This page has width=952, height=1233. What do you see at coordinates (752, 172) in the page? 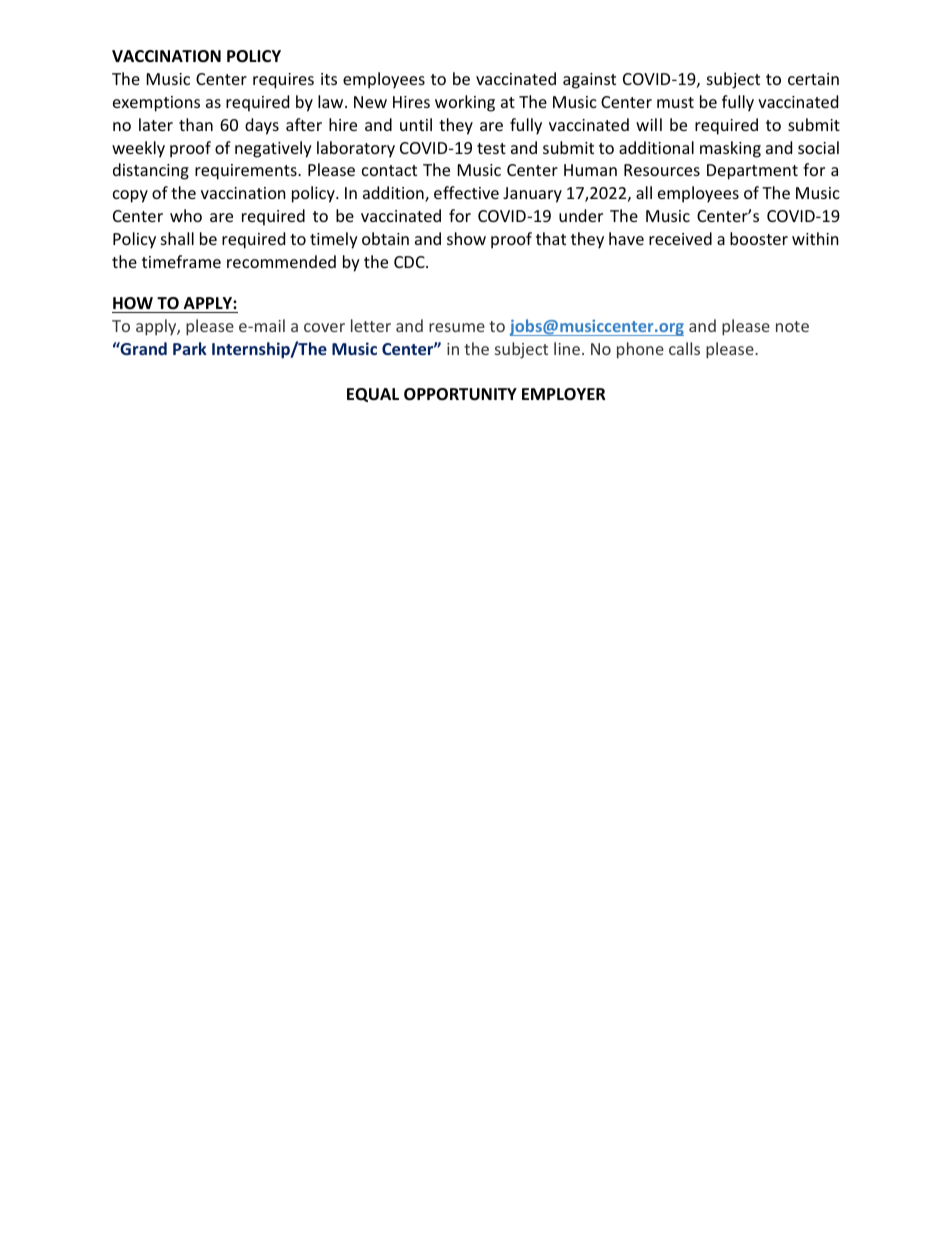
I see `Department` at bounding box center [752, 172].
